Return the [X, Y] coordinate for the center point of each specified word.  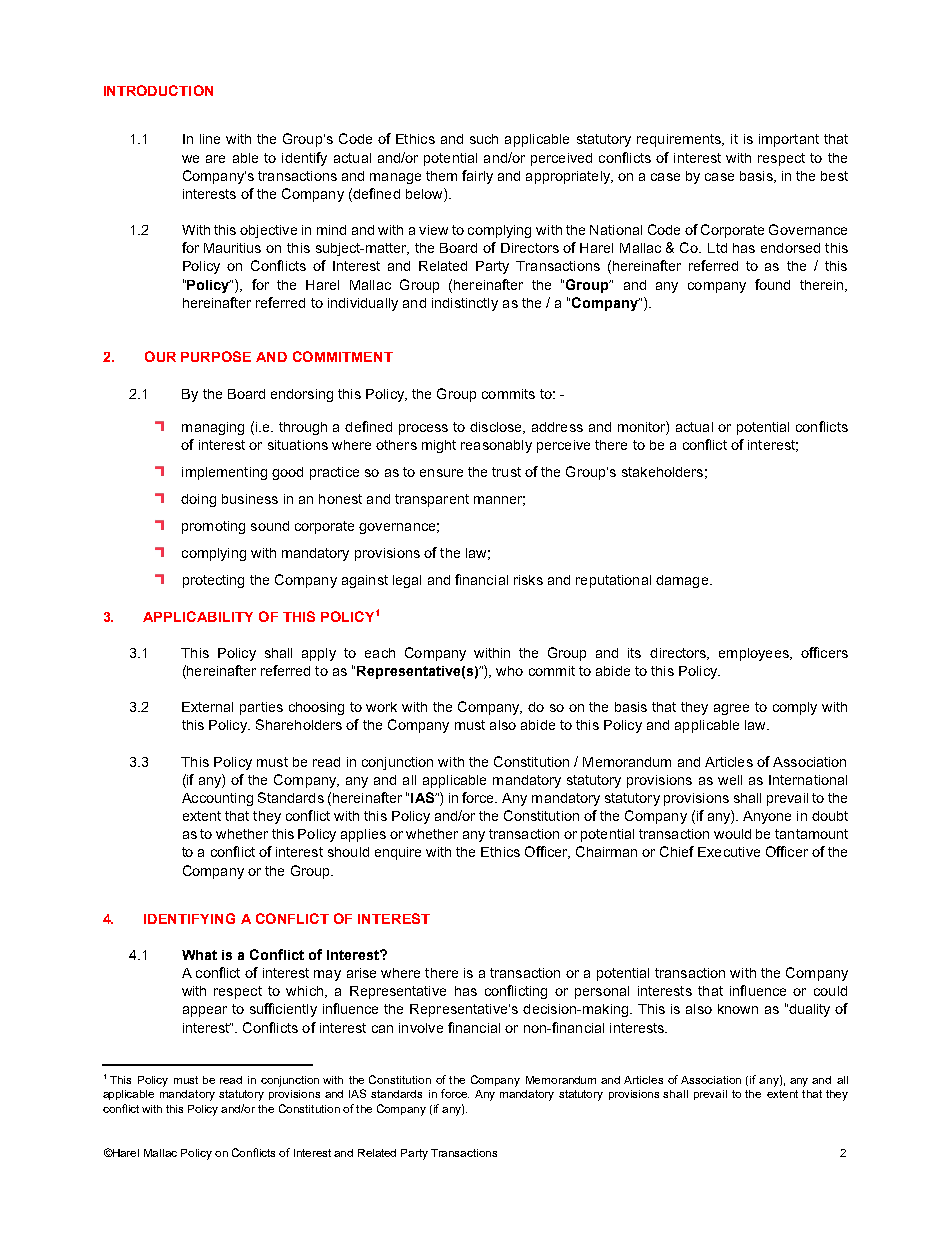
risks [528, 580]
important [789, 140]
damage [682, 581]
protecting [213, 581]
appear [205, 1011]
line [210, 139]
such [484, 139]
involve [421, 1028]
